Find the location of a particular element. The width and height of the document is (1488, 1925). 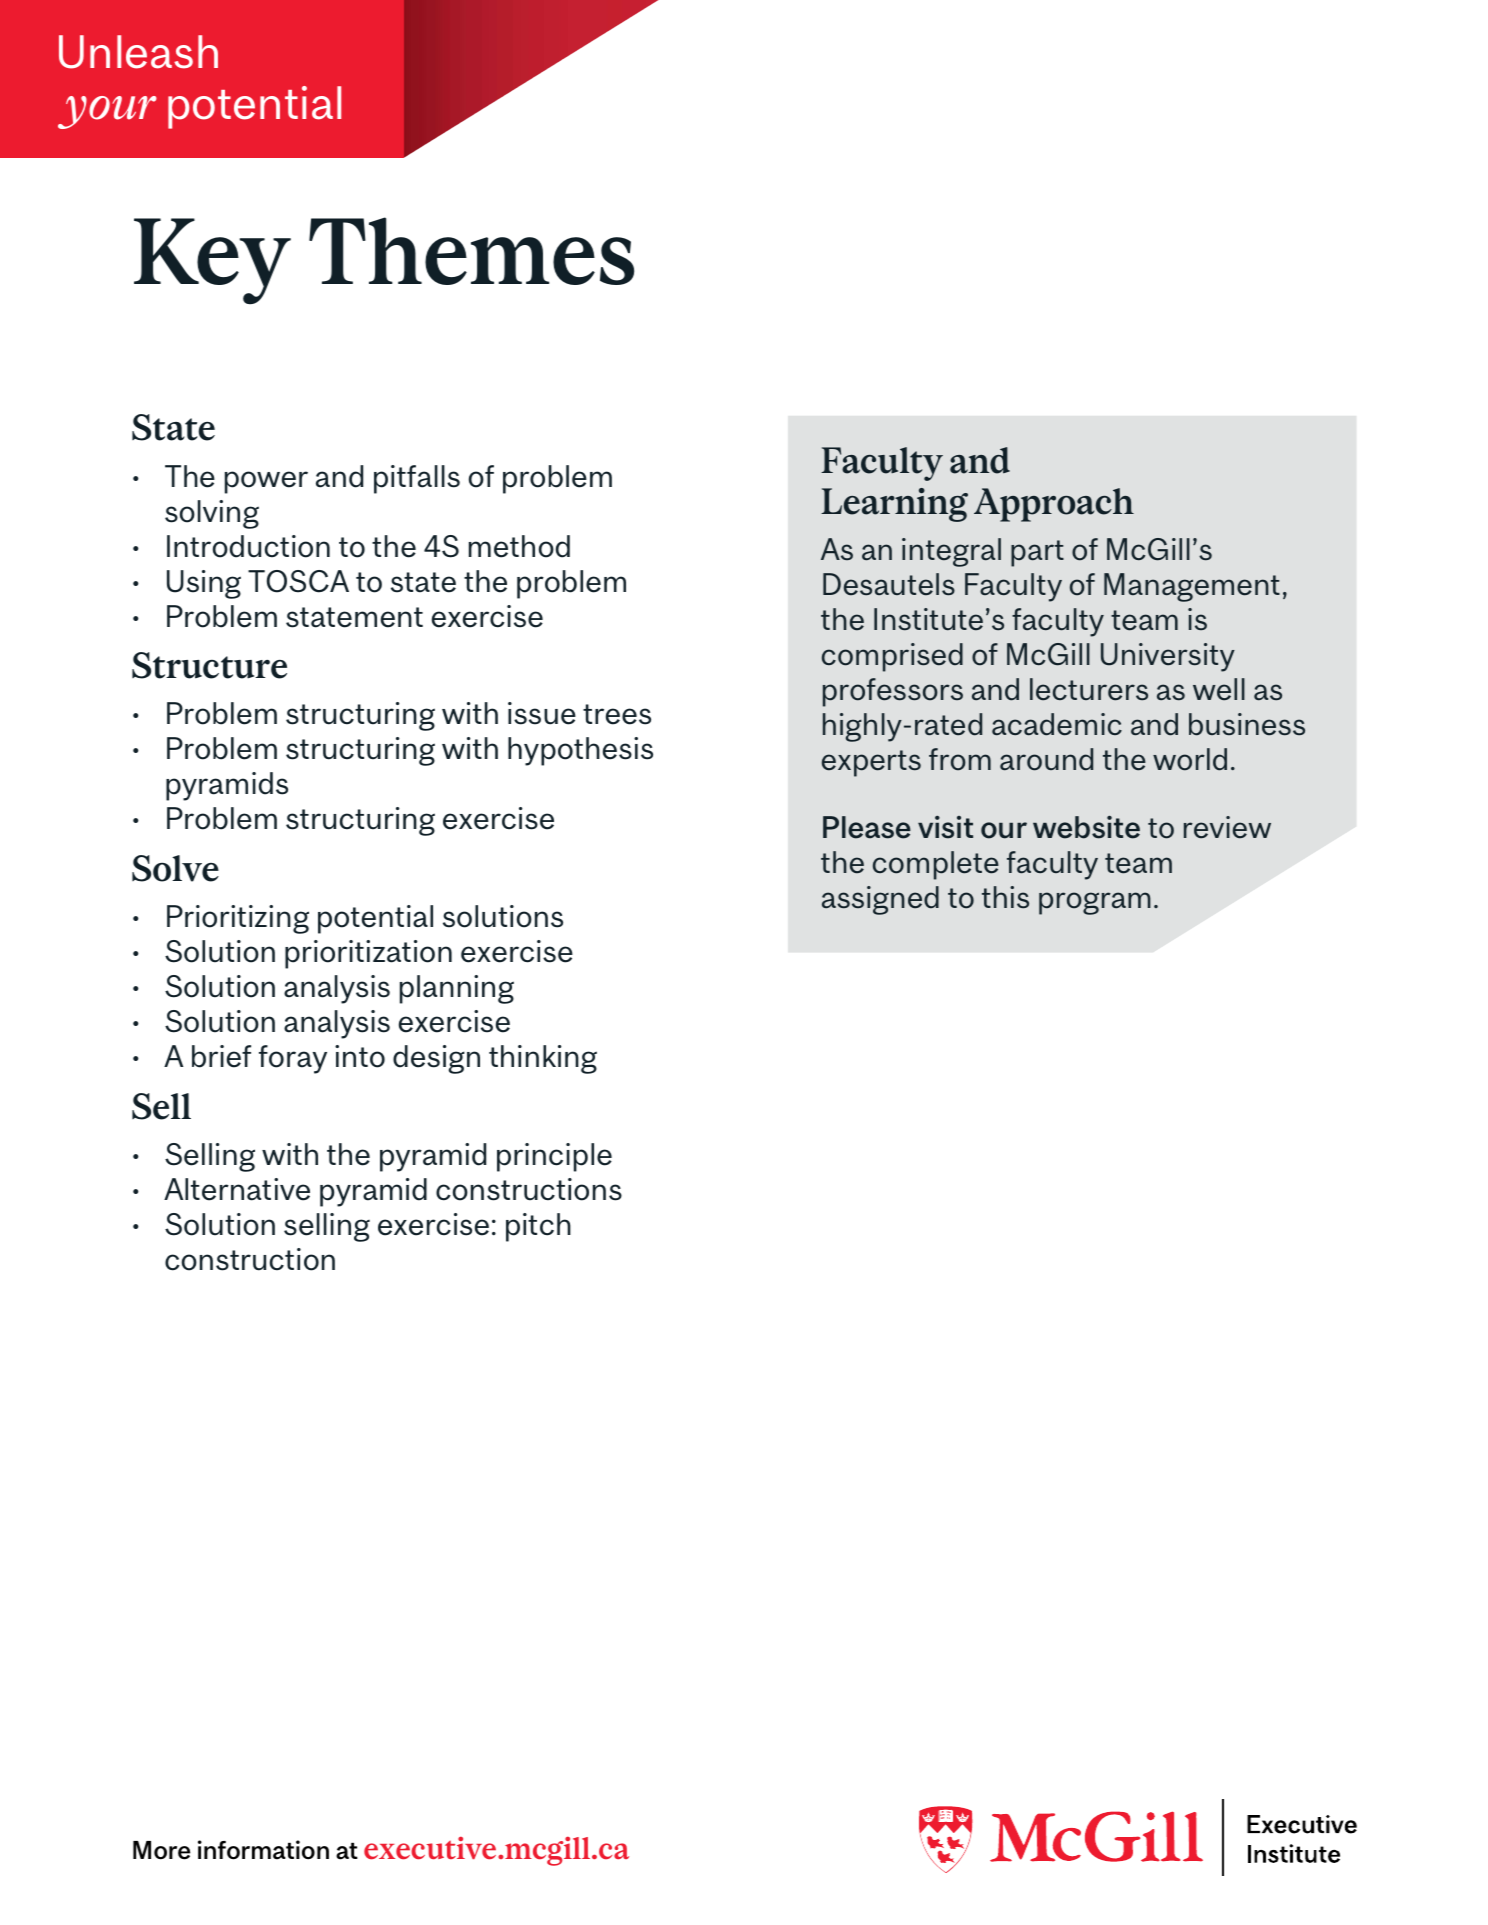

More is located at coordinates (161, 1850).
